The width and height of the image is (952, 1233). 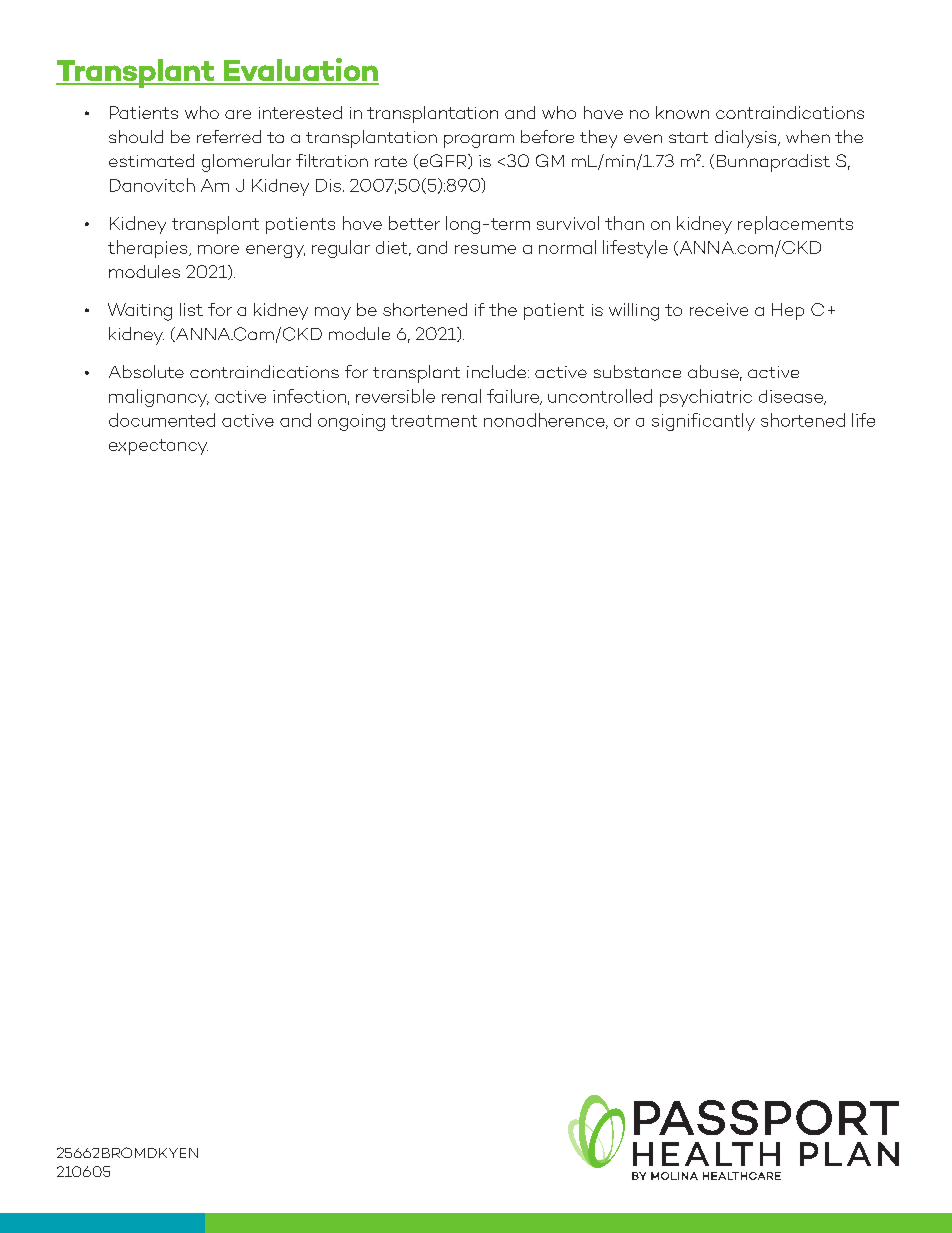 What do you see at coordinates (485, 249) in the image?
I see `resume` at bounding box center [485, 249].
